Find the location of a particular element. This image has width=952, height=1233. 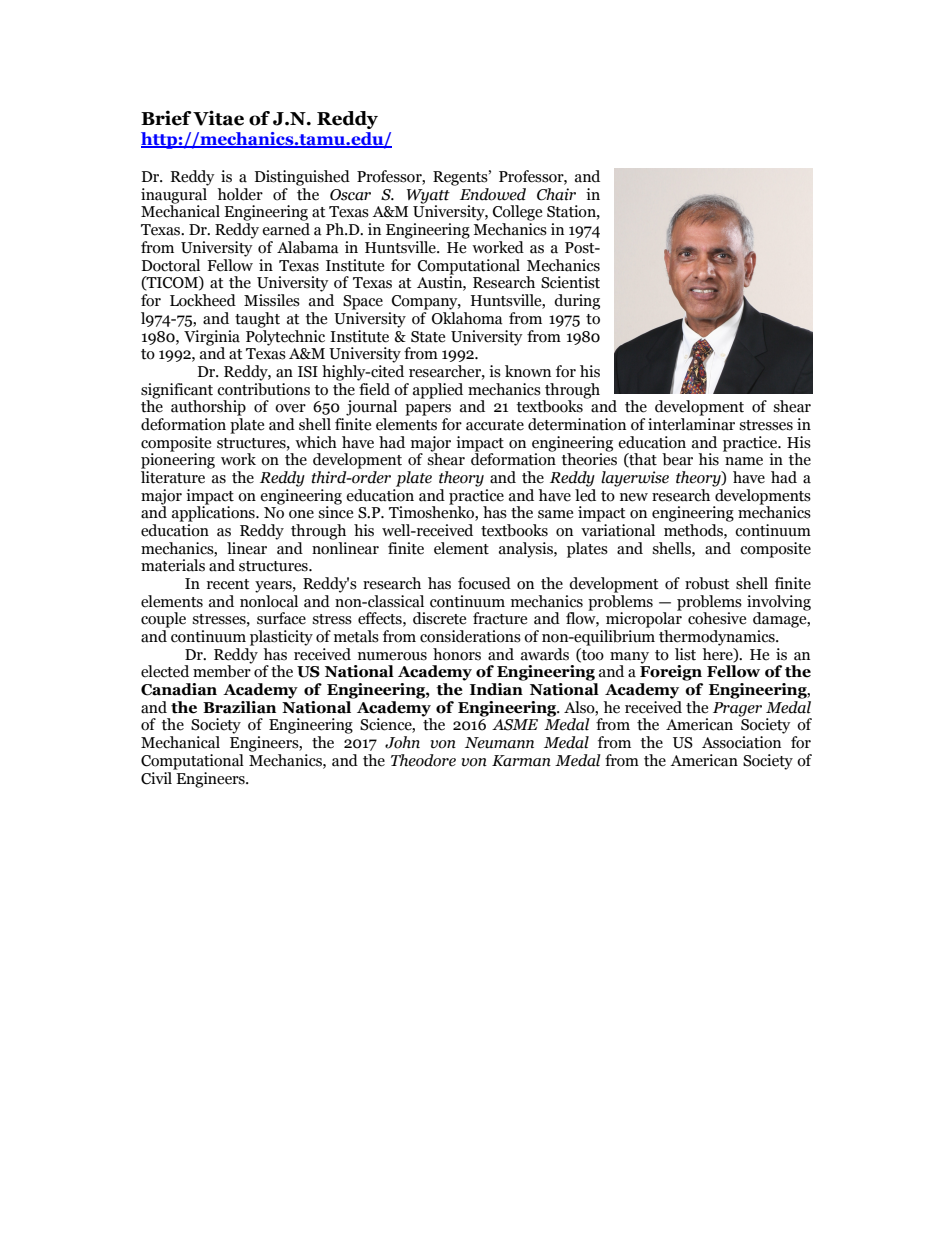

Chair is located at coordinates (556, 194).
